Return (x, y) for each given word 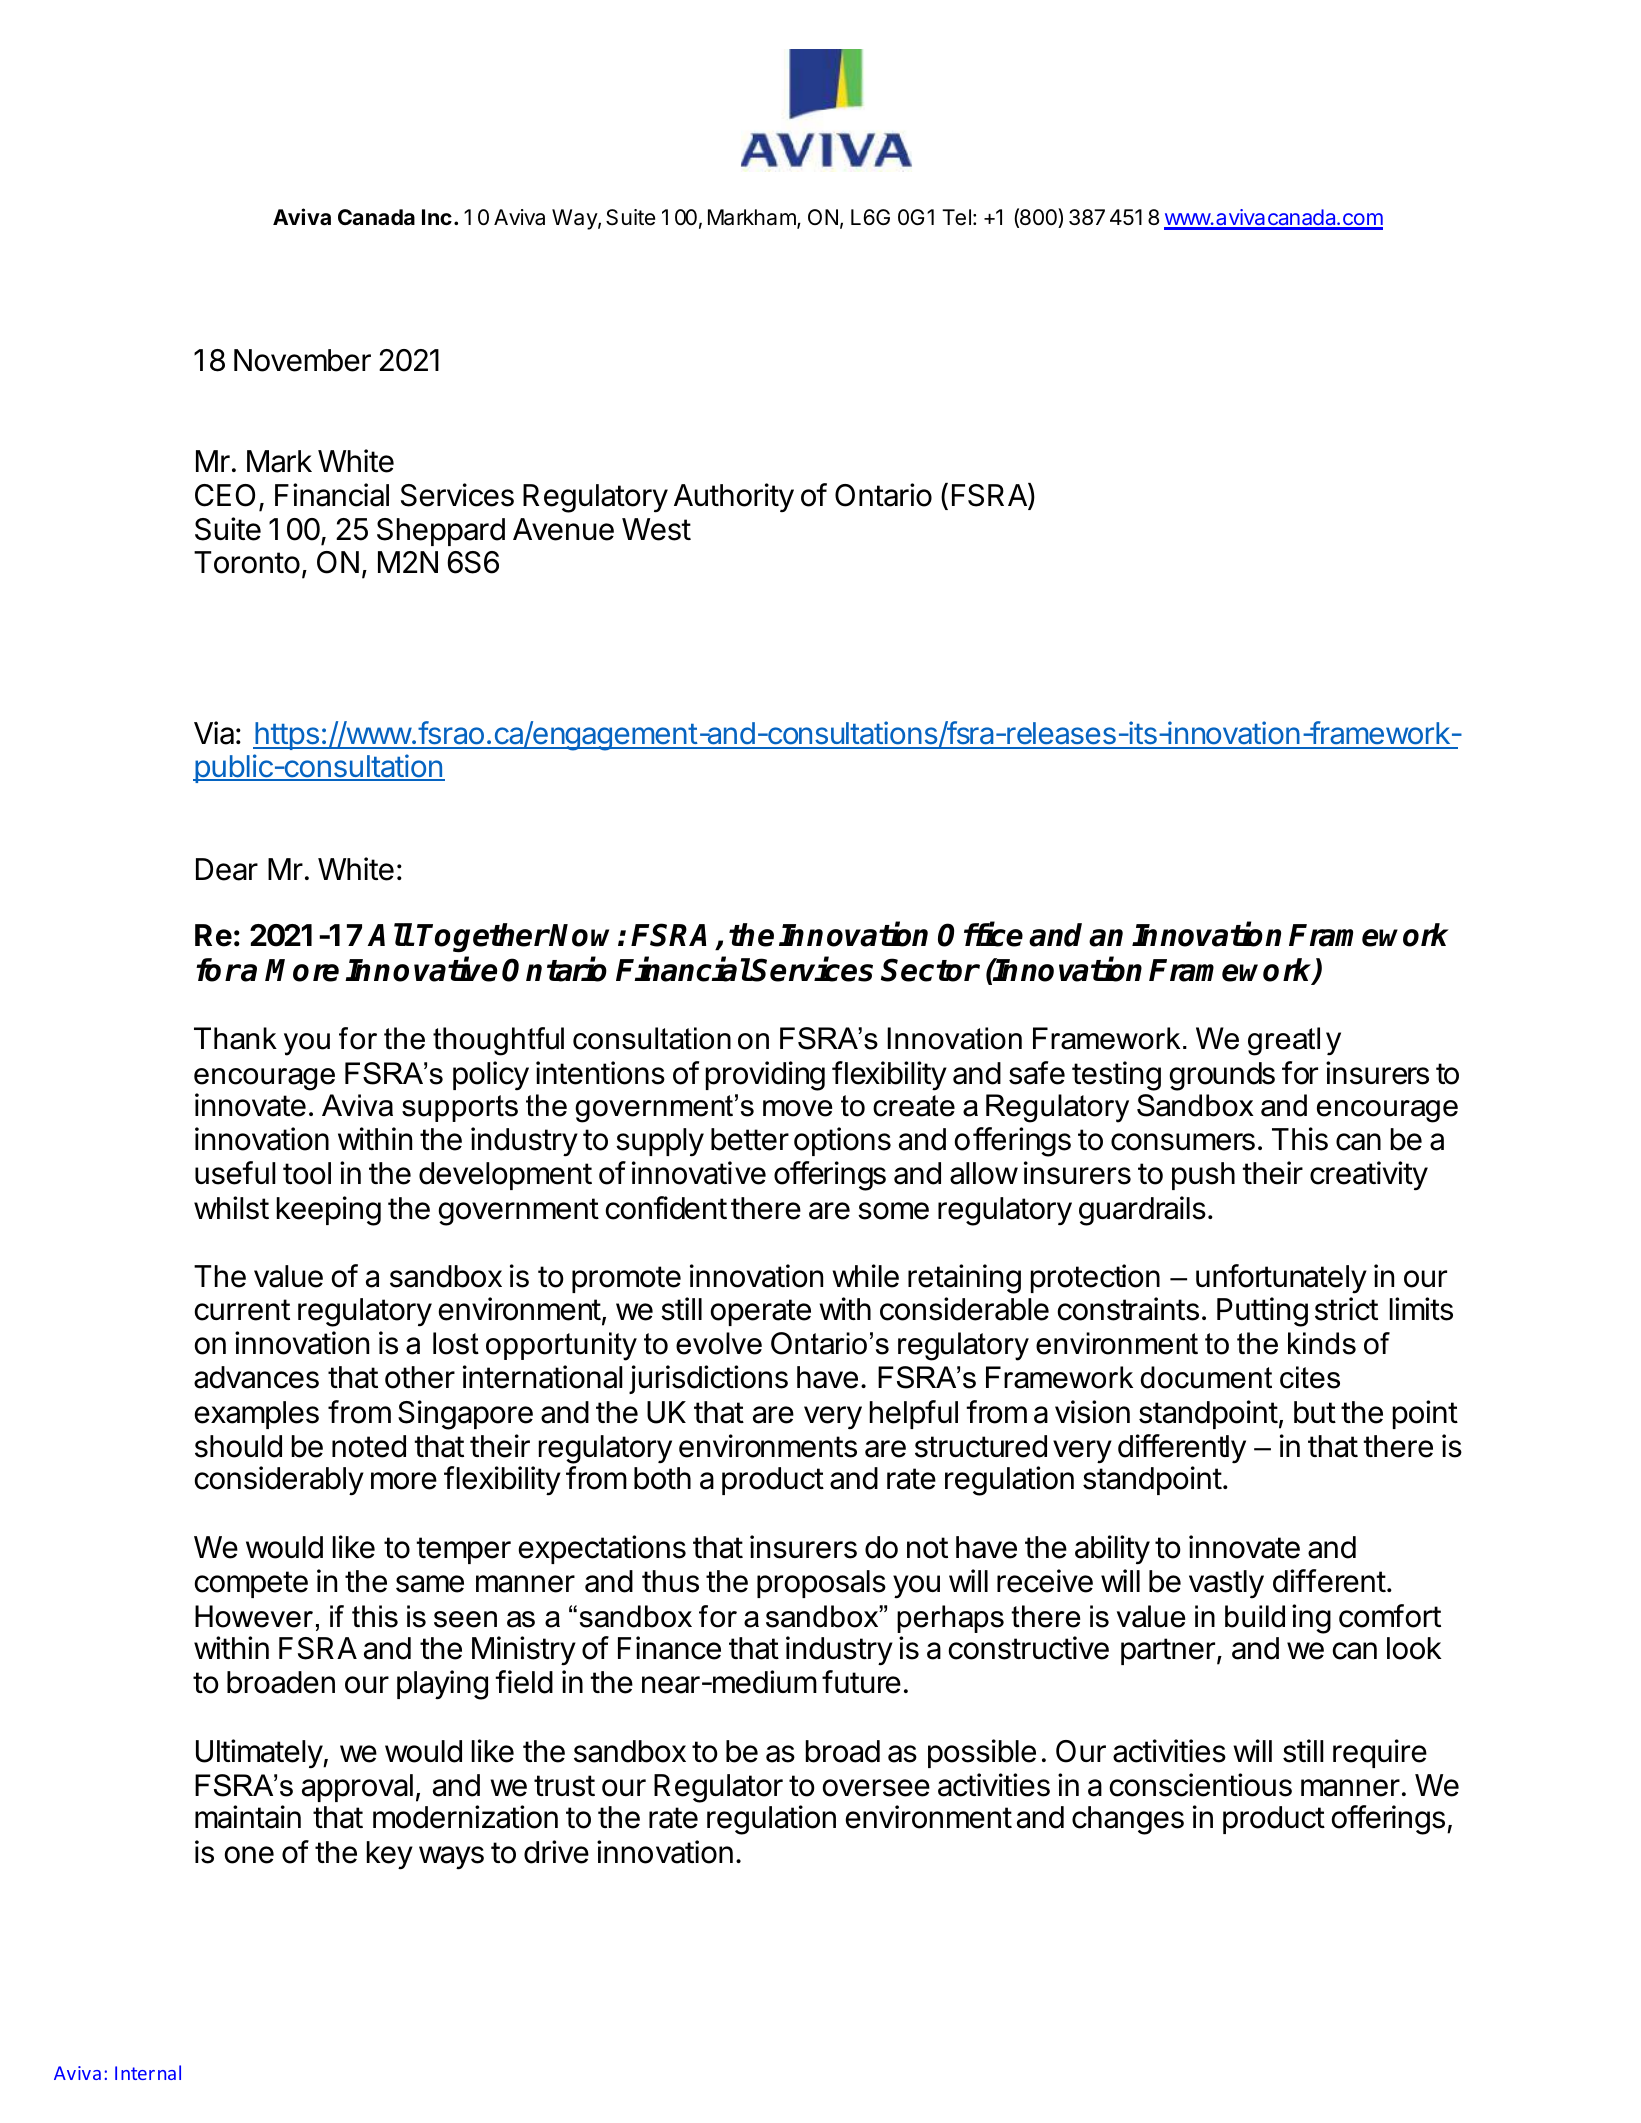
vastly (1226, 1584)
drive (556, 1852)
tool (307, 1173)
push (1203, 1176)
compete (251, 1584)
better (750, 1139)
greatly (1294, 1041)
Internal (148, 2072)
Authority (734, 498)
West (656, 529)
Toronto (247, 562)
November (302, 360)
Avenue (563, 529)
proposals (821, 1584)
